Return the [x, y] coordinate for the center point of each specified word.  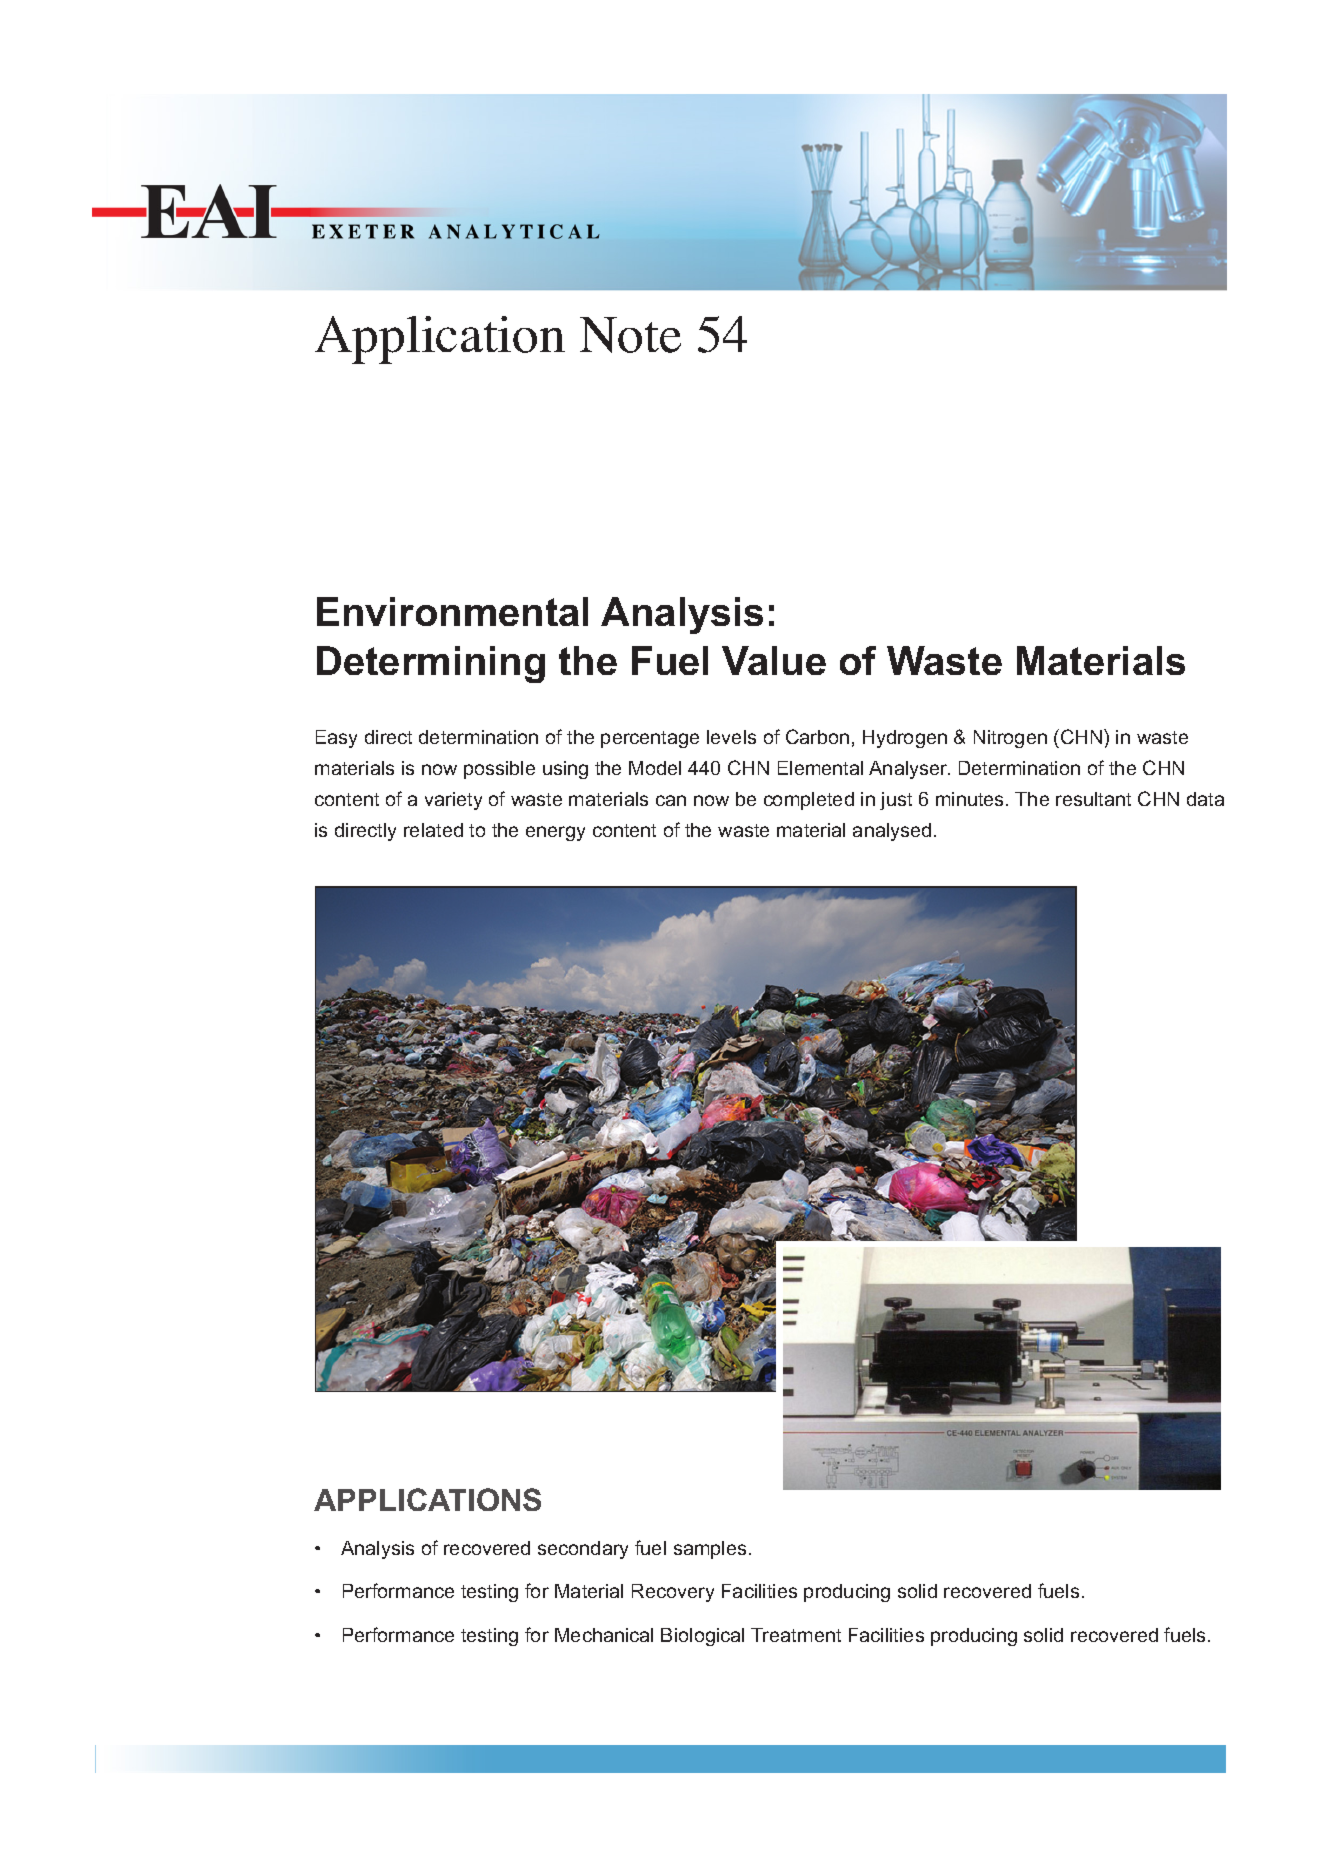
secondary [583, 1550]
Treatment [796, 1635]
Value [774, 660]
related [433, 830]
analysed [892, 832]
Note [630, 335]
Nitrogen [1010, 739]
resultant [1093, 799]
